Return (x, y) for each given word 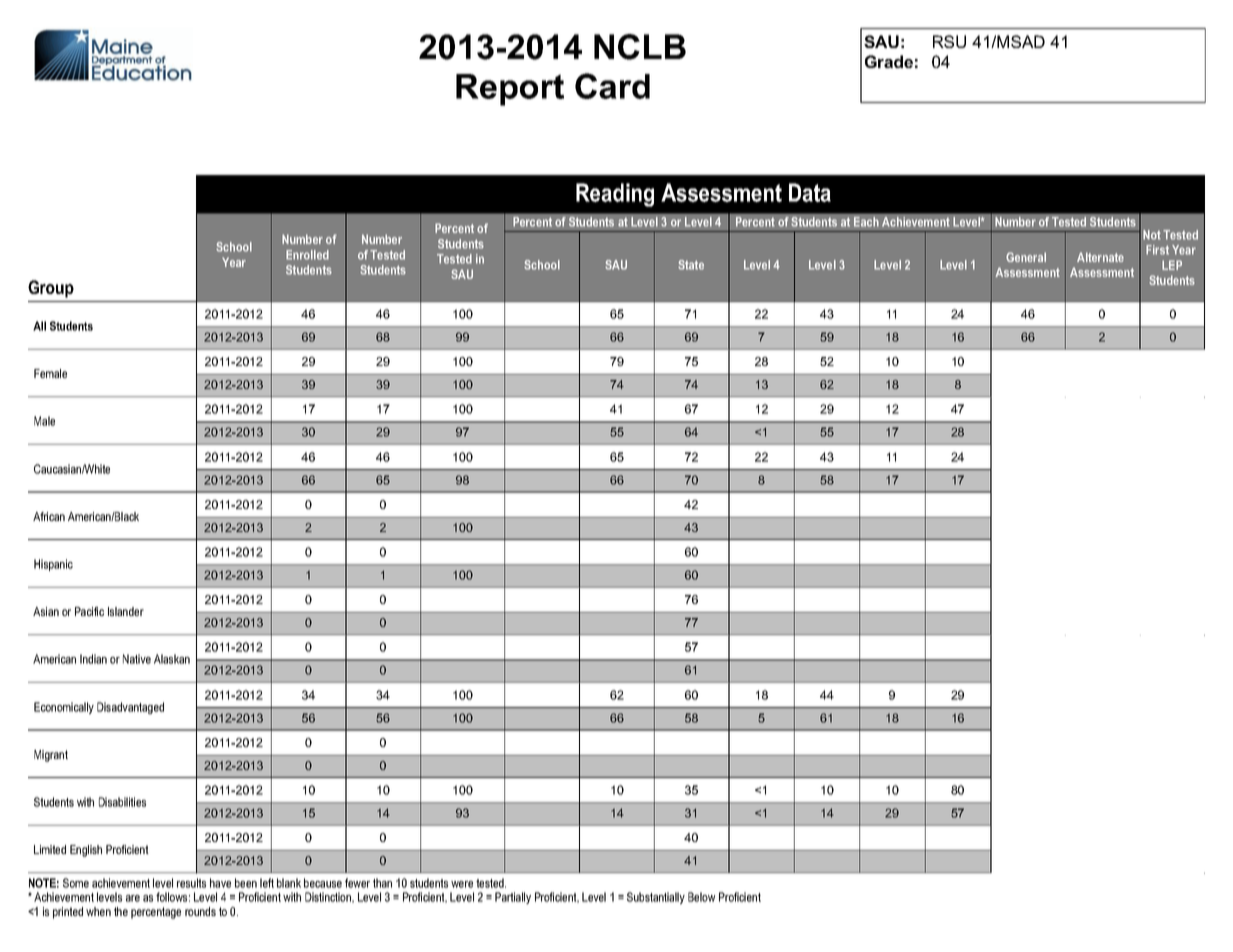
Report (510, 90)
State (691, 265)
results (191, 883)
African (49, 516)
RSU (949, 41)
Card (612, 86)
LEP (1172, 265)
